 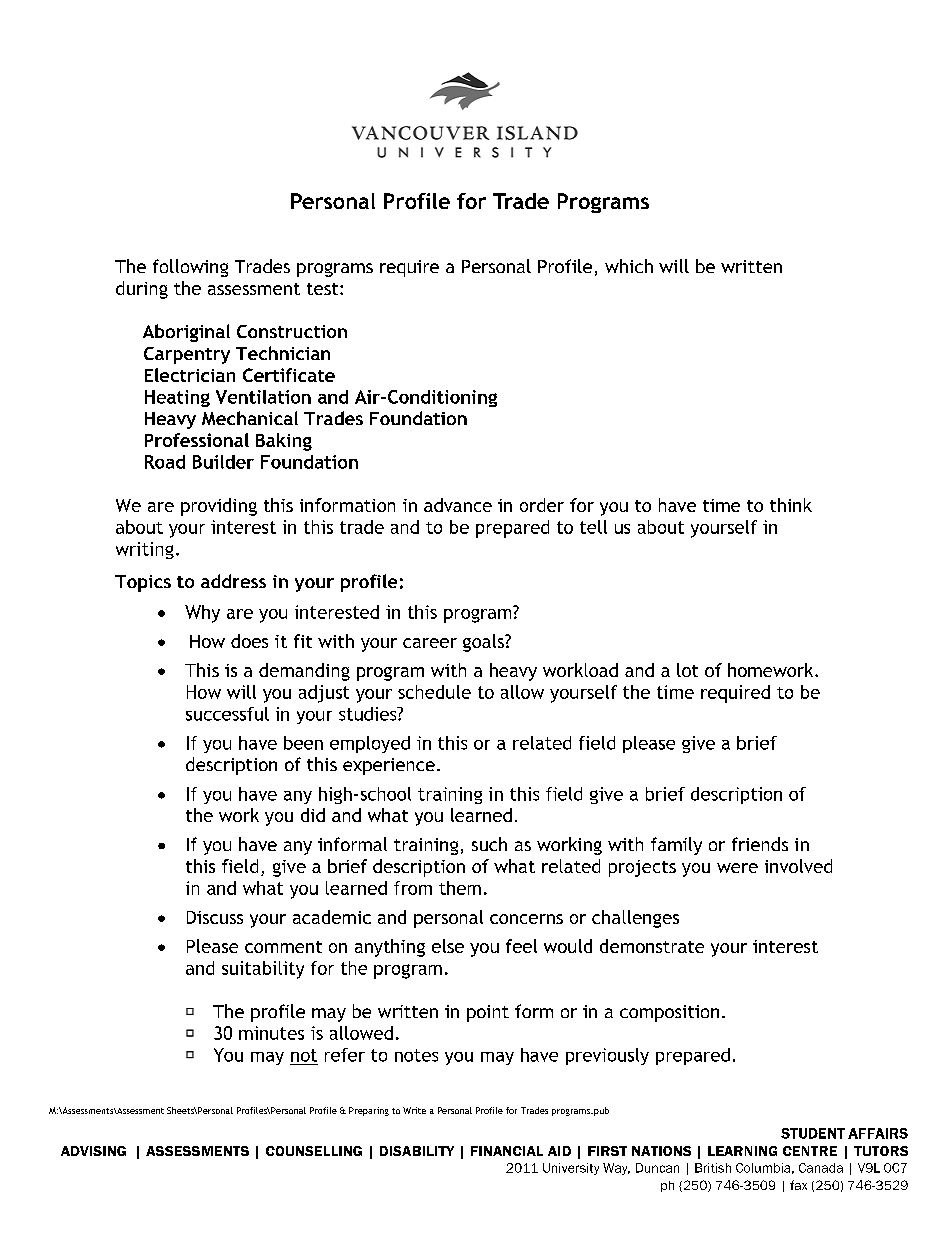 I want to click on think, so click(x=791, y=505).
